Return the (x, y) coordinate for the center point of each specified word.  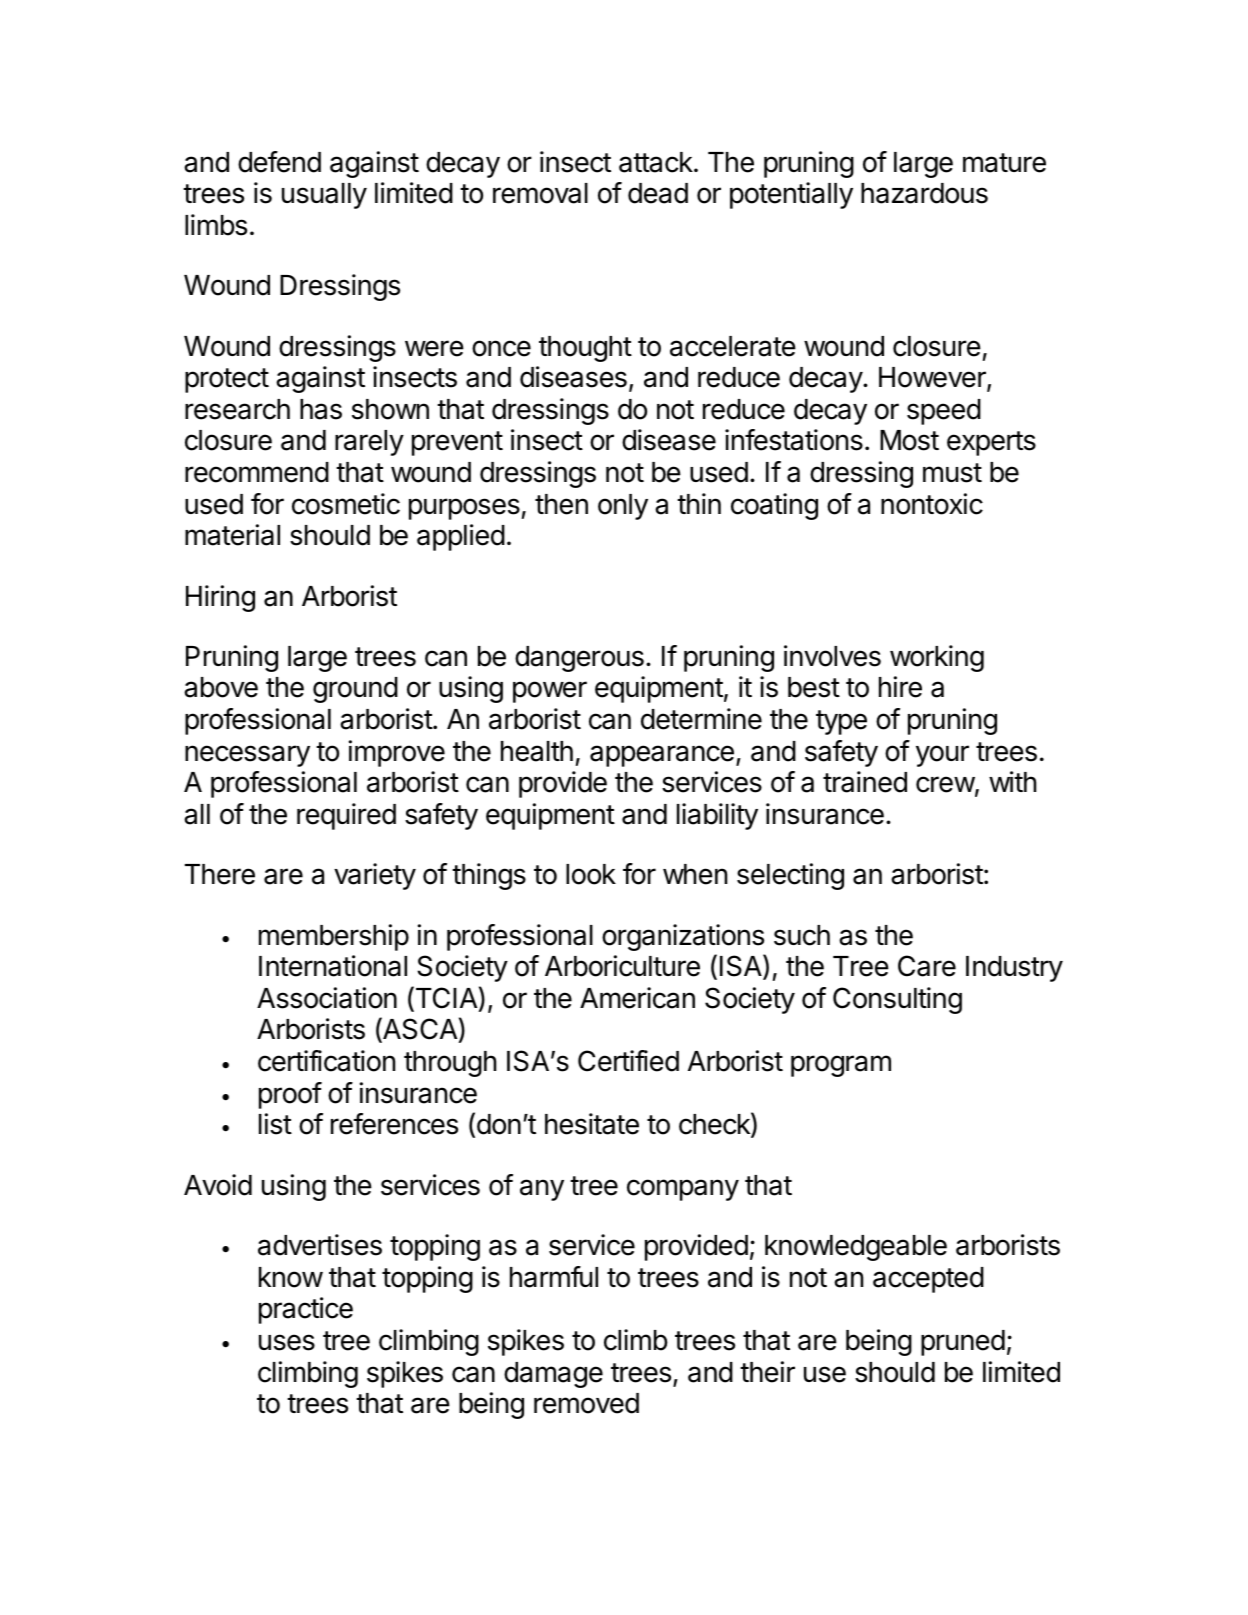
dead (658, 193)
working (937, 658)
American (637, 998)
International (333, 966)
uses (287, 1342)
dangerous (579, 659)
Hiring (220, 598)
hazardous (924, 193)
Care (927, 966)
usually (324, 196)
